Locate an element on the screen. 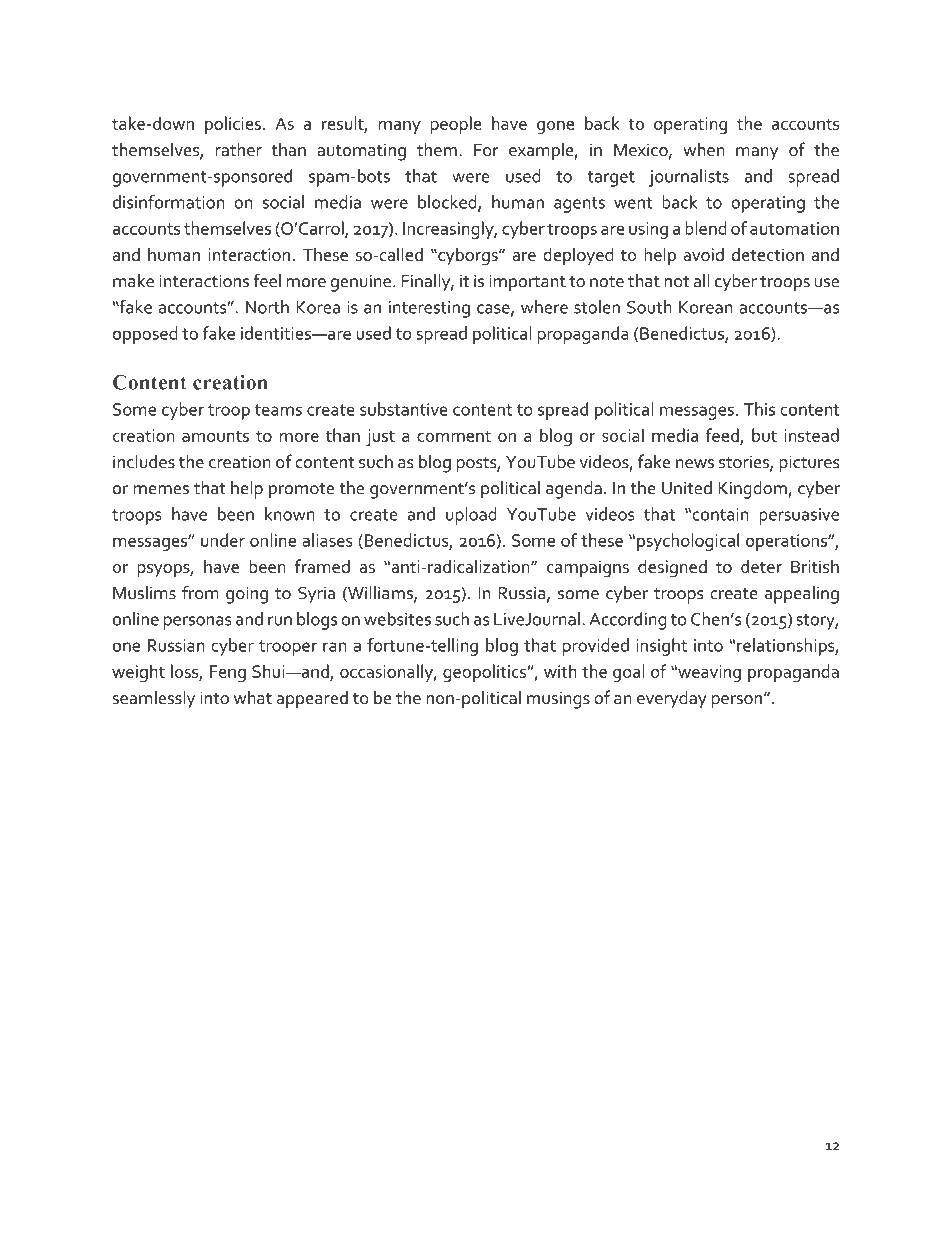 The height and width of the screenshot is (1233, 952). rather is located at coordinates (239, 149).
